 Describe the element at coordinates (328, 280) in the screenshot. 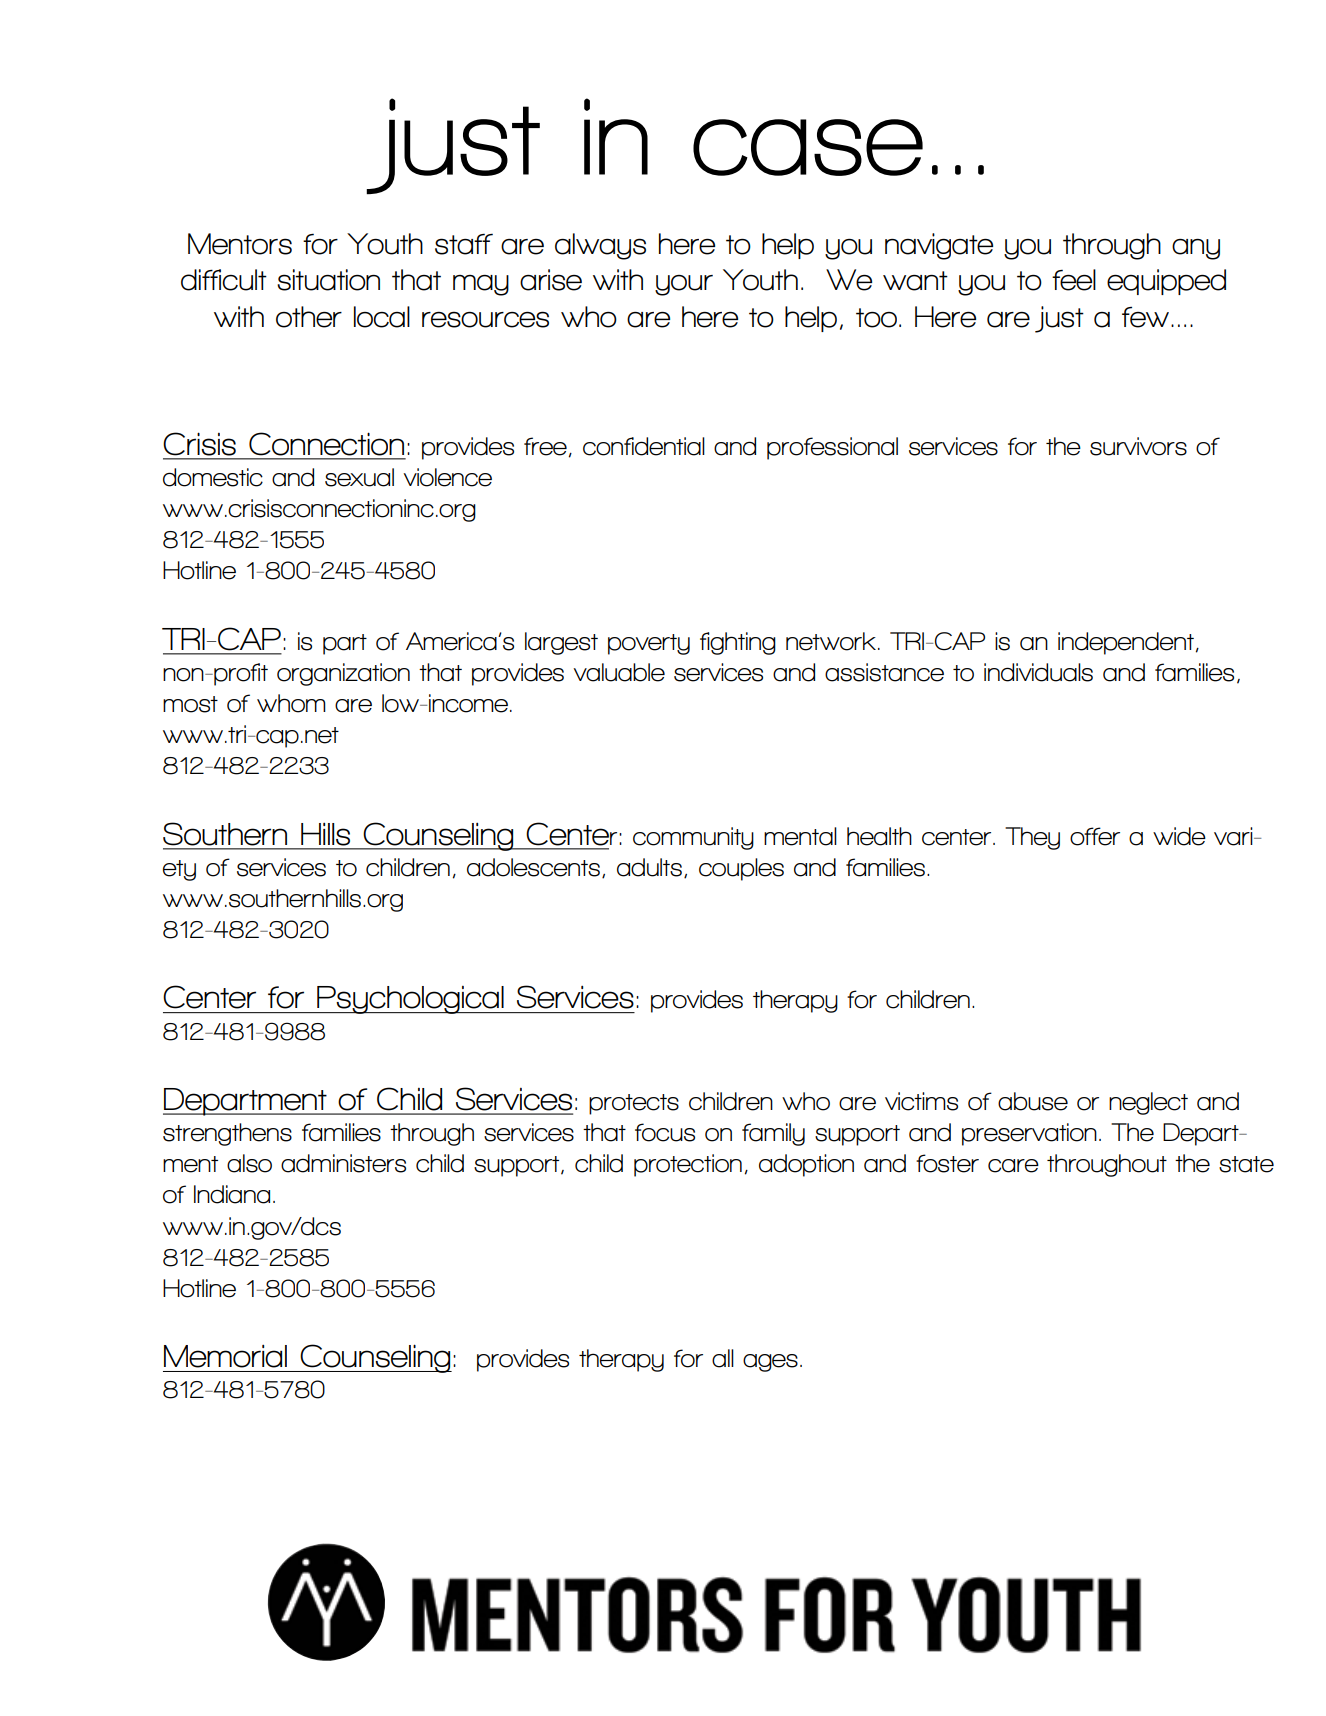

I see `situation` at that location.
